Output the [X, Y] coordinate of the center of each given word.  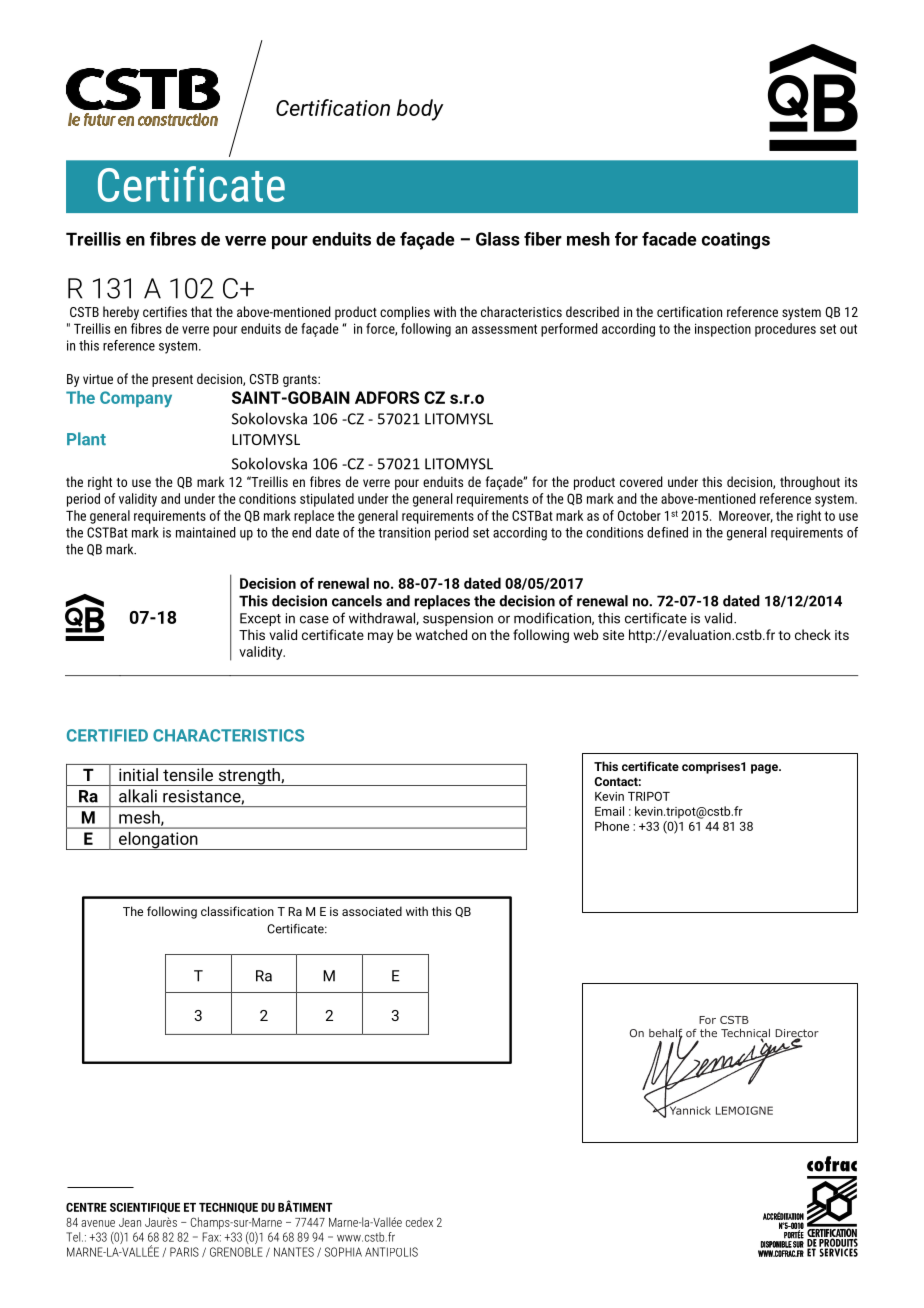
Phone [612, 826]
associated [372, 911]
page [765, 769]
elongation [158, 841]
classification [237, 911]
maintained [206, 532]
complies [405, 313]
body [420, 110]
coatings [736, 241]
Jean [130, 1222]
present [172, 381]
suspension [458, 619]
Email [609, 811]
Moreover [746, 517]
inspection [723, 330]
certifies [165, 311]
